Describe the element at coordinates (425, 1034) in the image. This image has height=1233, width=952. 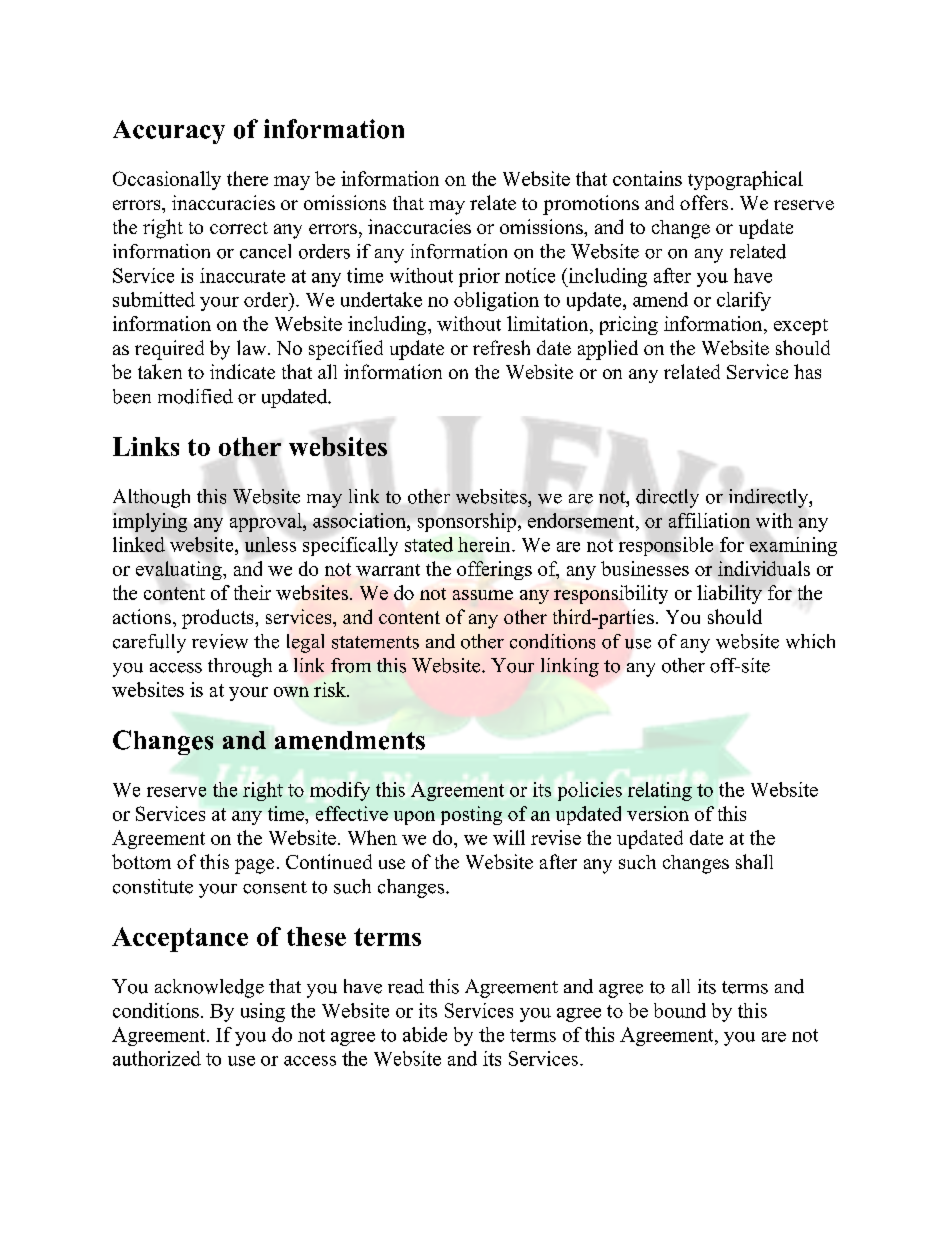
I see `abide` at that location.
